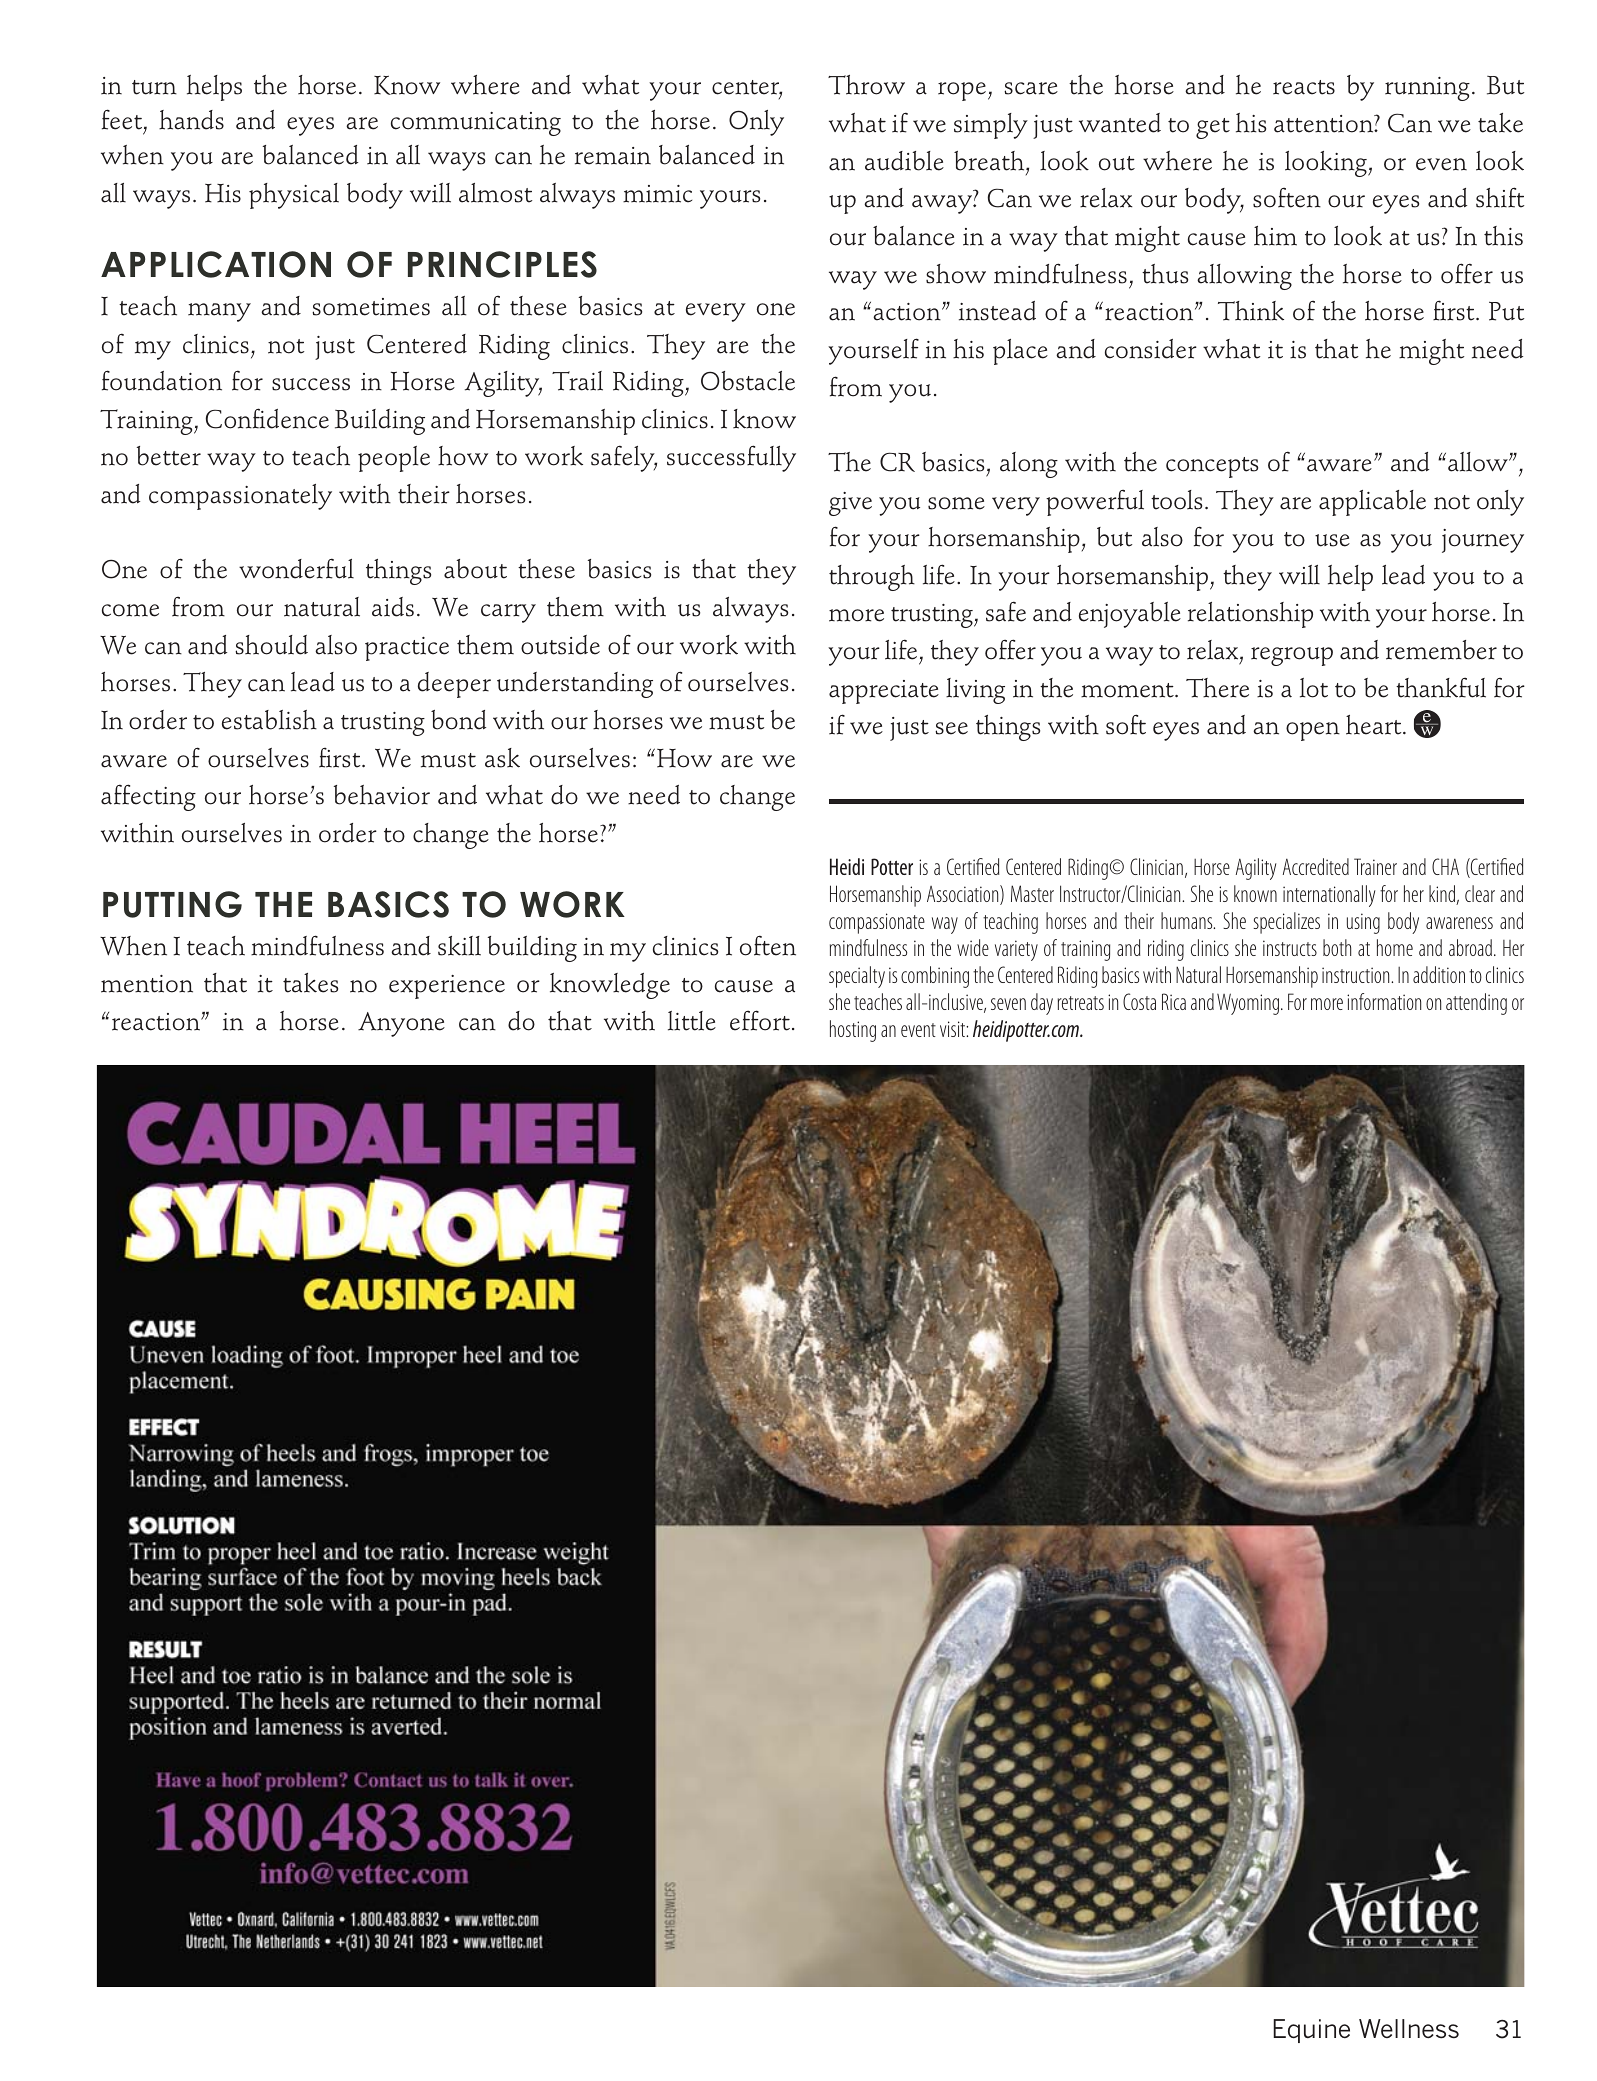 This document has height=2081, width=1597. Describe the element at coordinates (1313, 731) in the document. I see `open` at that location.
